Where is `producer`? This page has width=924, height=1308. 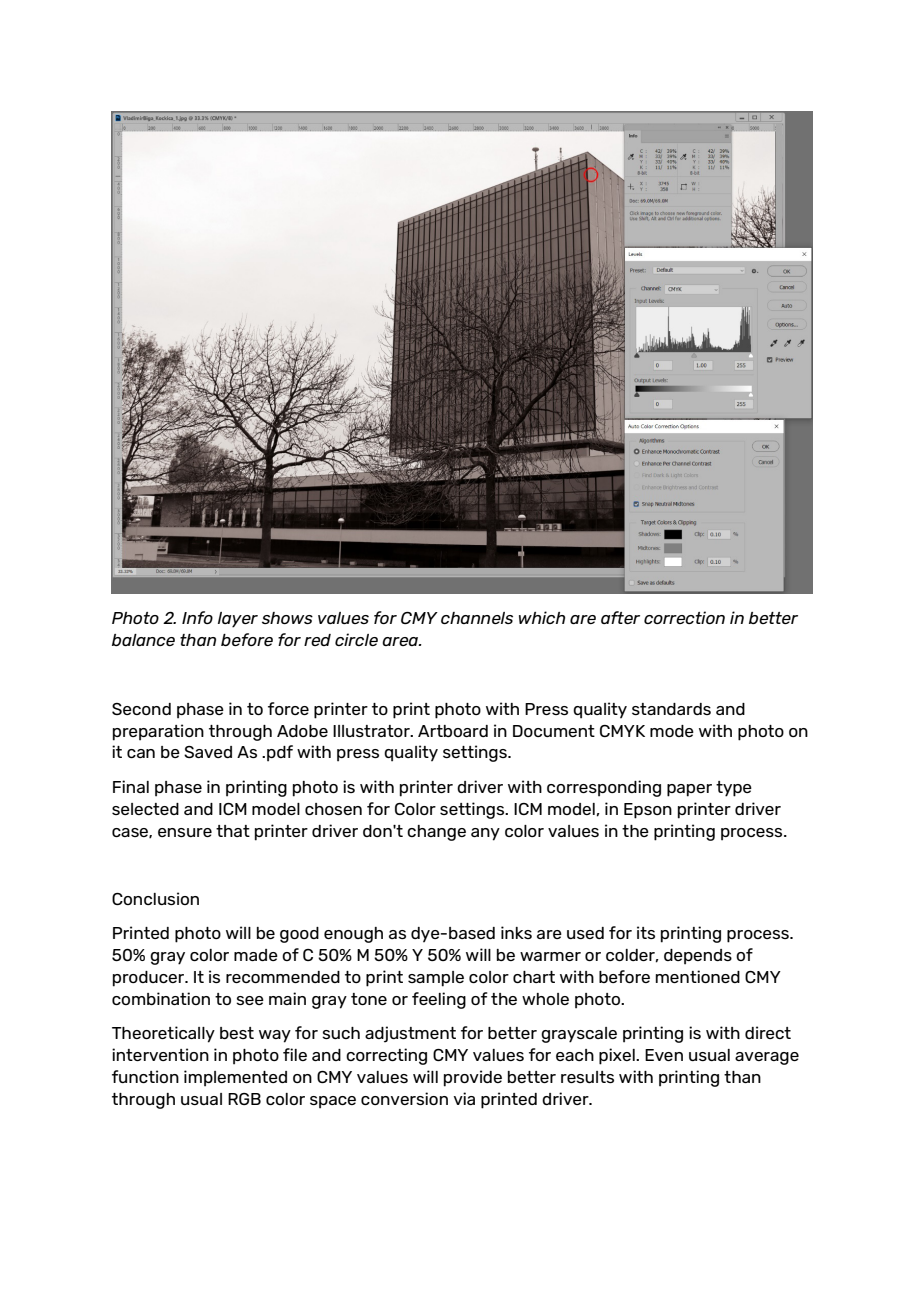 producer is located at coordinates (150, 979).
